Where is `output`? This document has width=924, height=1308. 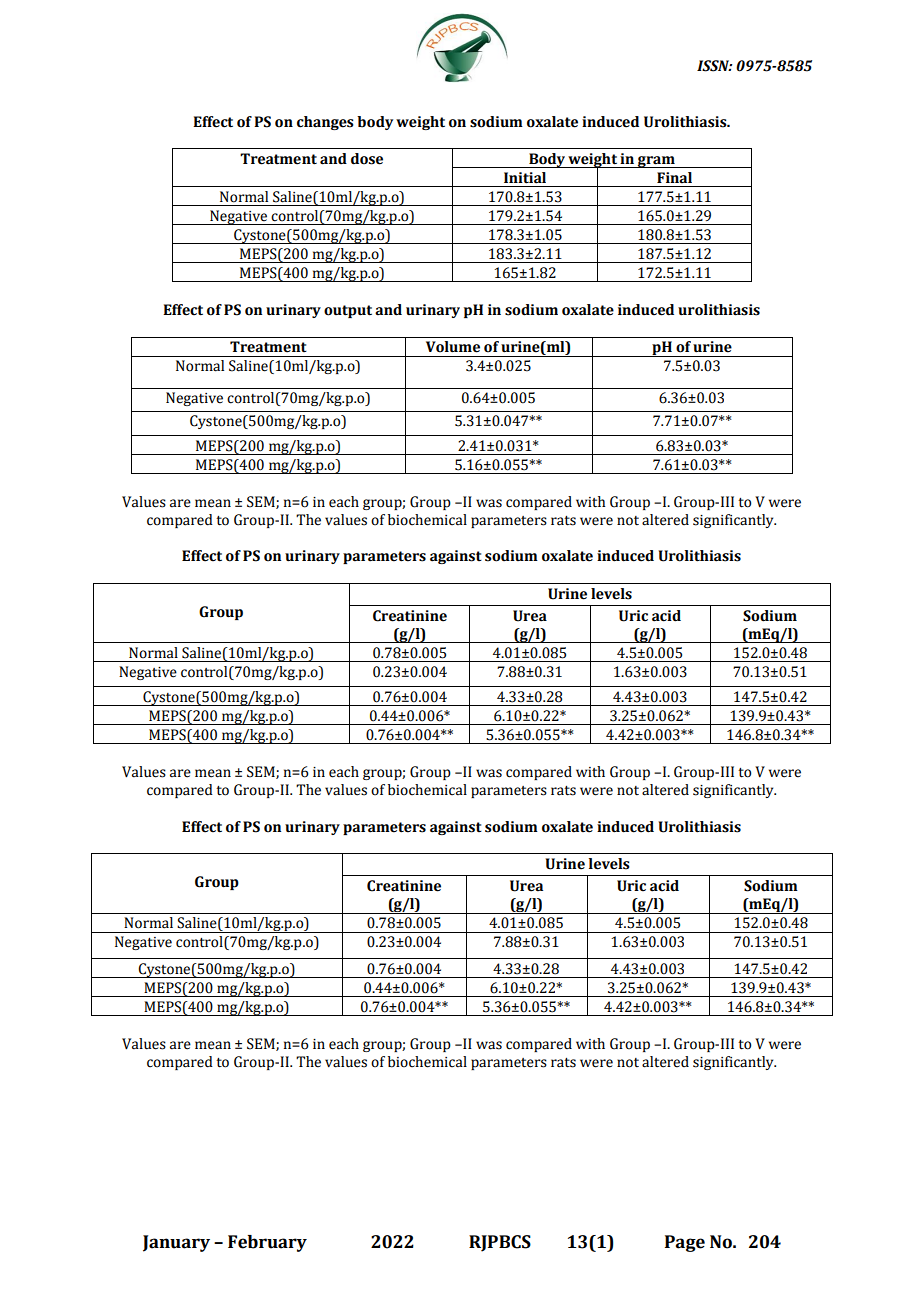
output is located at coordinates (348, 311).
